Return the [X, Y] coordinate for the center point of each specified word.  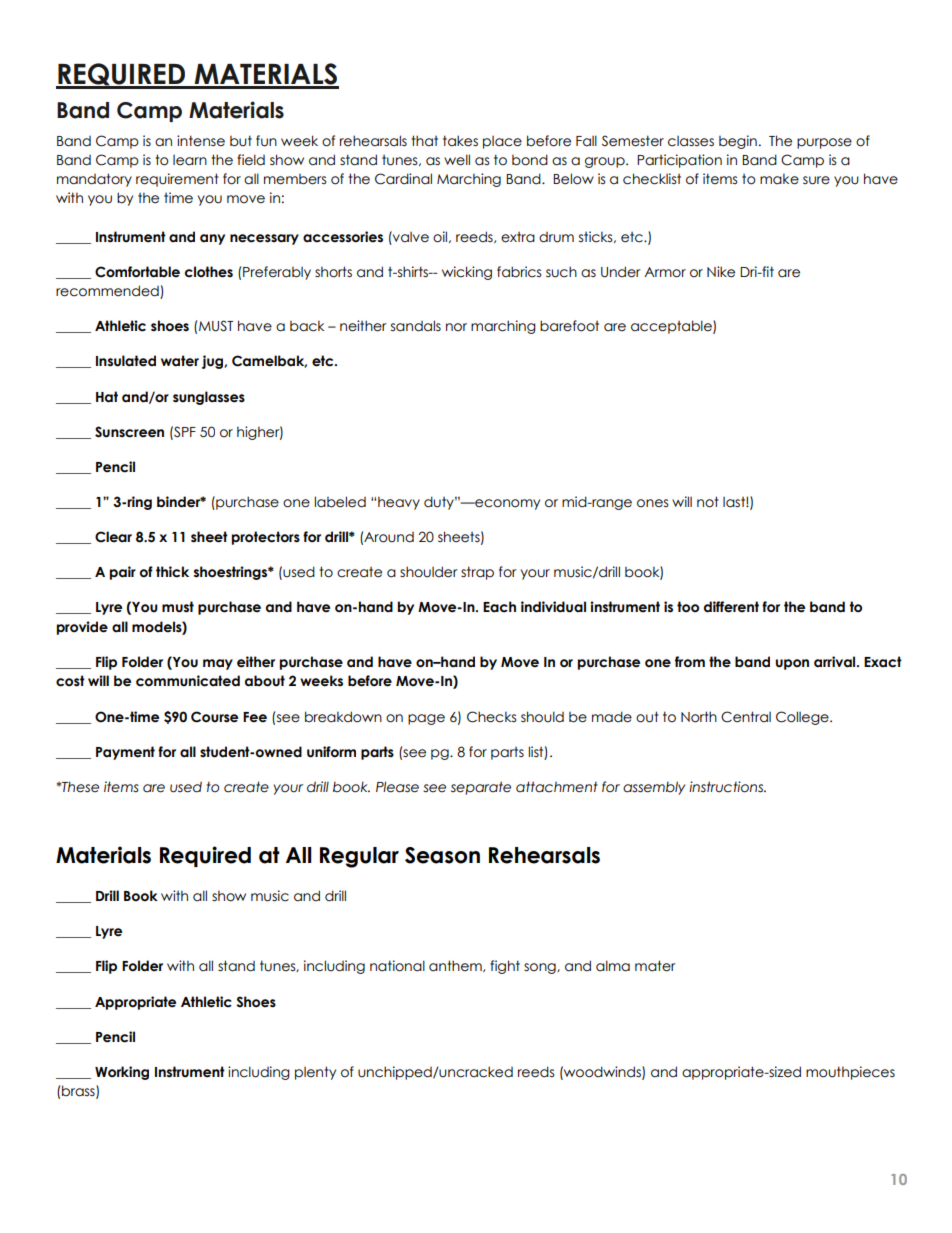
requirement [177, 180]
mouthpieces [850, 1073]
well [457, 160]
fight [505, 967]
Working [122, 1073]
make [779, 179]
